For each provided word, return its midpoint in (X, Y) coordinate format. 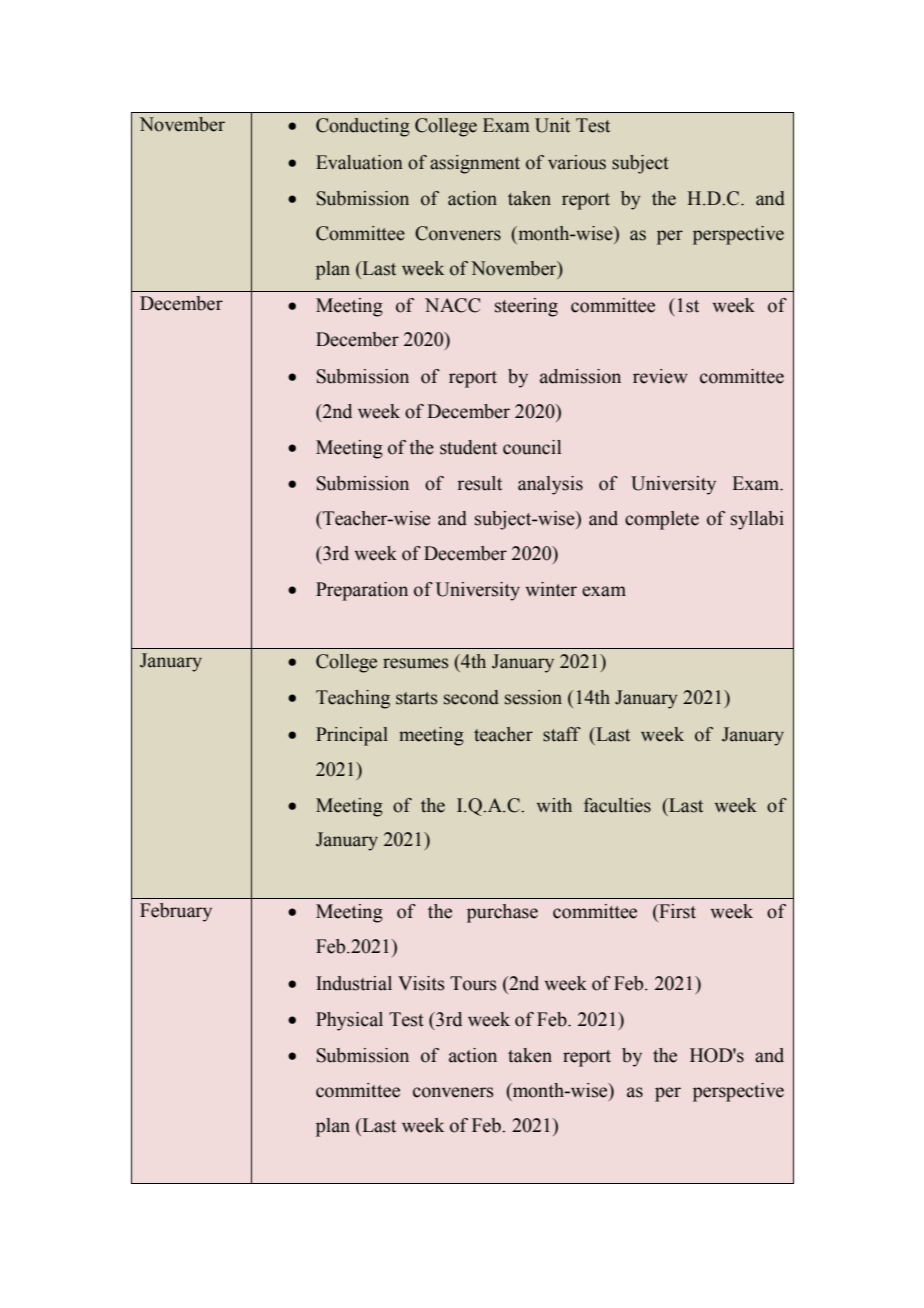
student (468, 447)
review (660, 376)
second (471, 697)
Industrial (354, 983)
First (676, 911)
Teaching (353, 699)
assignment (475, 164)
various (577, 162)
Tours (473, 983)
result (479, 483)
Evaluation (359, 162)
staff (562, 734)
